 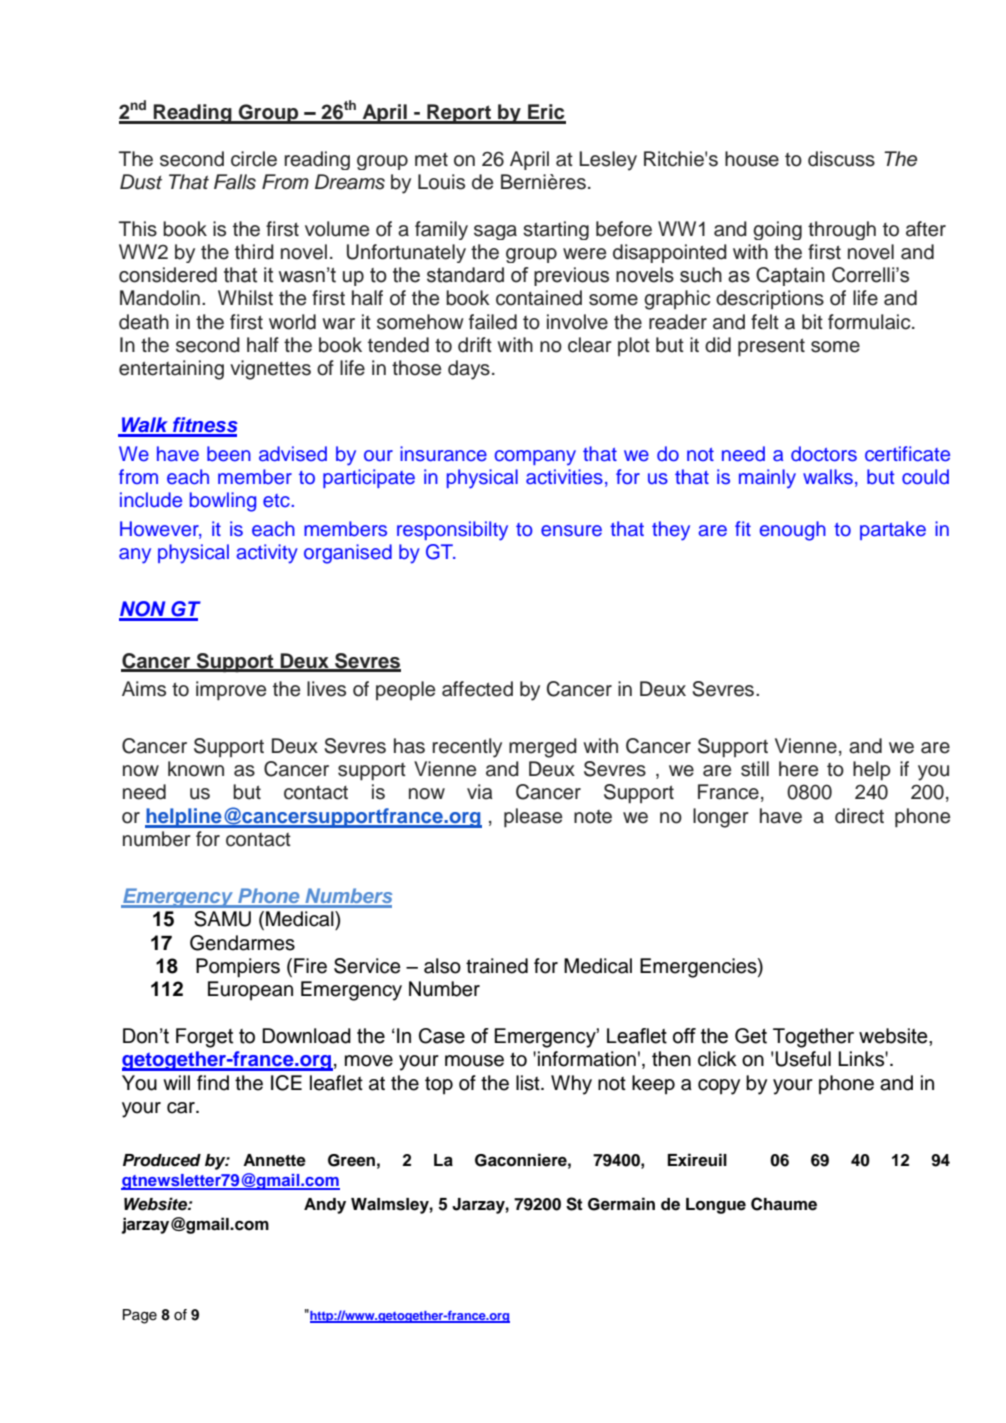 What do you see at coordinates (497, 966) in the image?
I see `trained` at bounding box center [497, 966].
